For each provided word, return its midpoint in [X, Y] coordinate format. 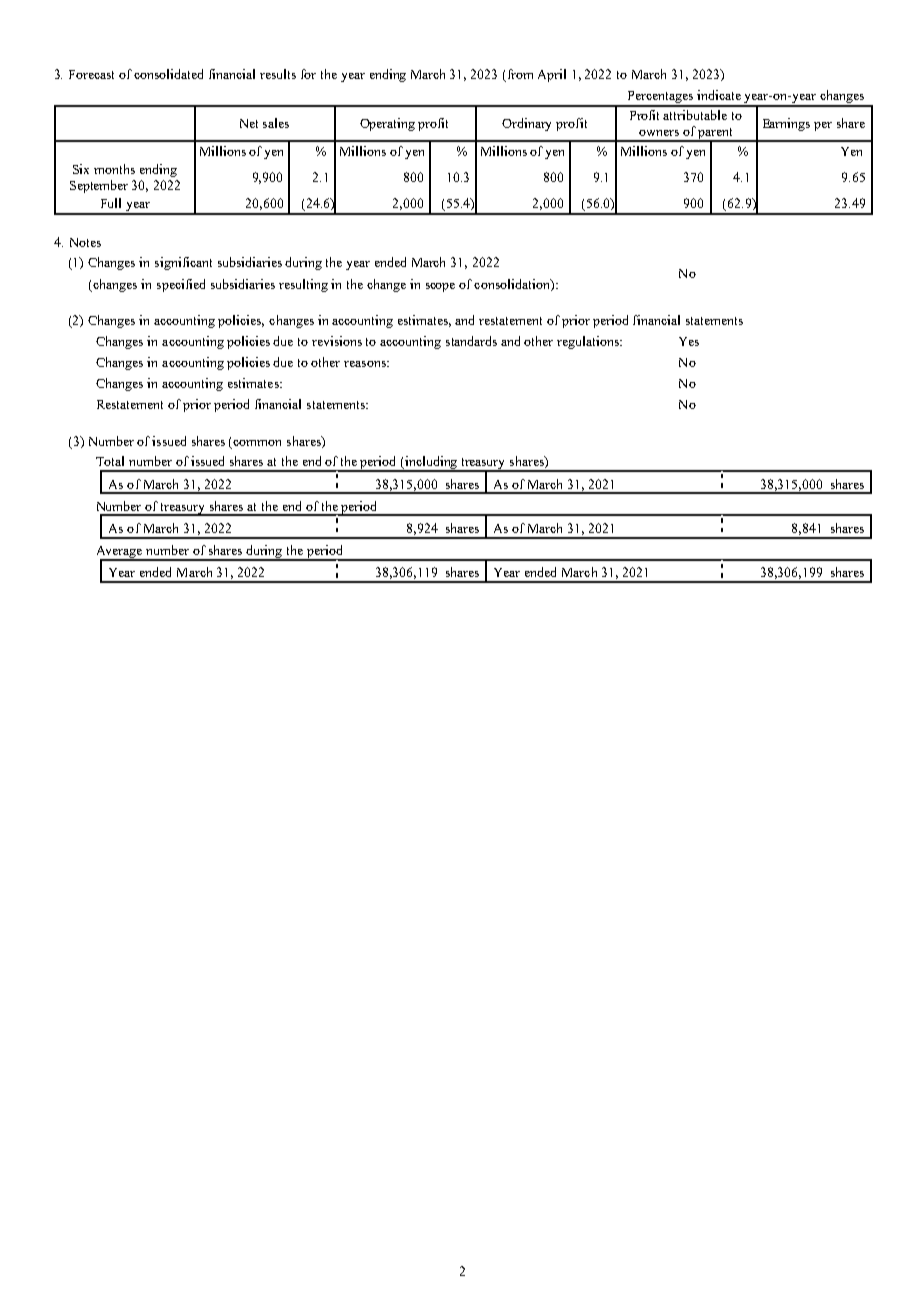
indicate [719, 95]
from [520, 74]
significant [183, 263]
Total [110, 461]
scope [440, 287]
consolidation [513, 285]
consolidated [168, 74]
